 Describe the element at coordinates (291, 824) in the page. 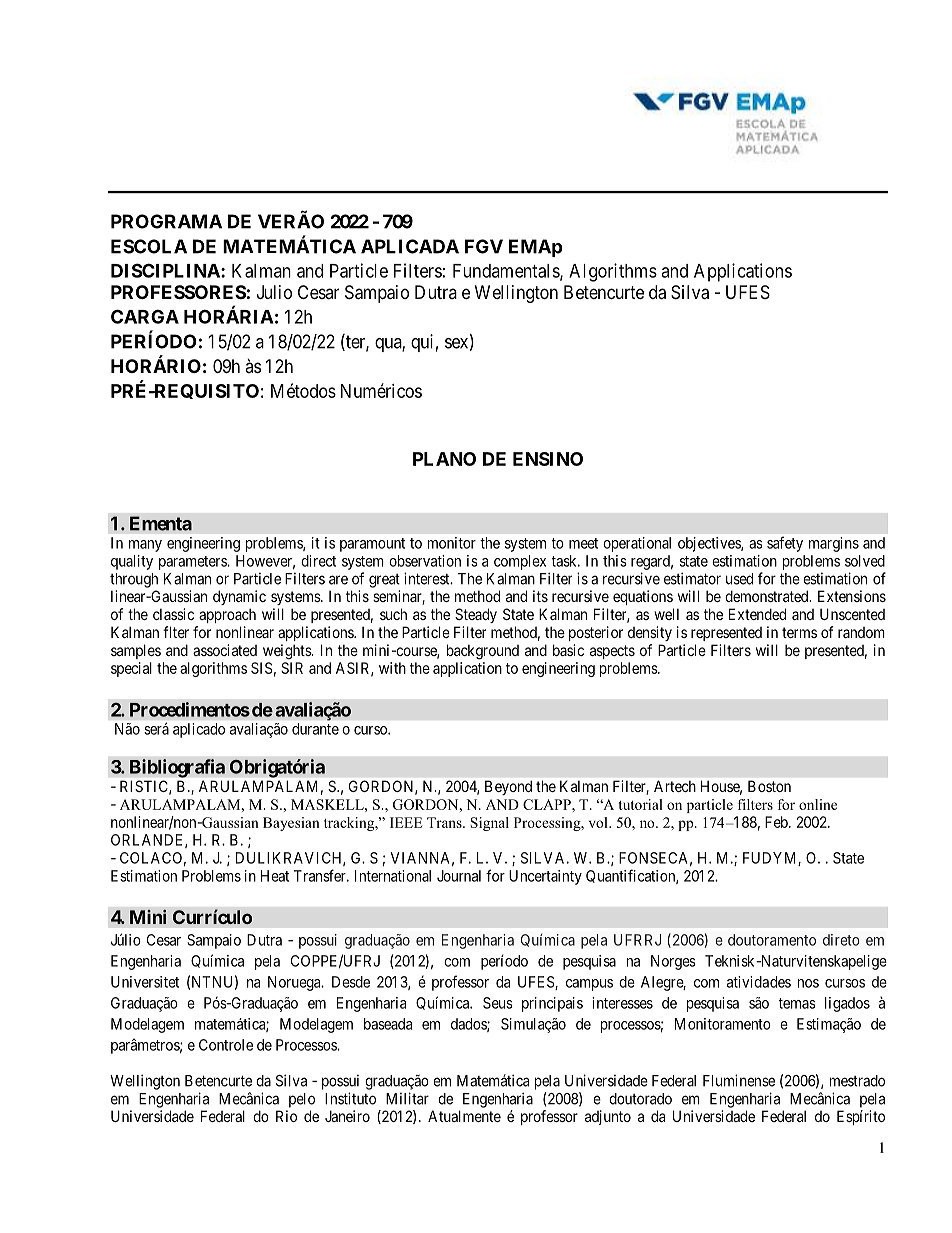

I see `Bayesian` at that location.
